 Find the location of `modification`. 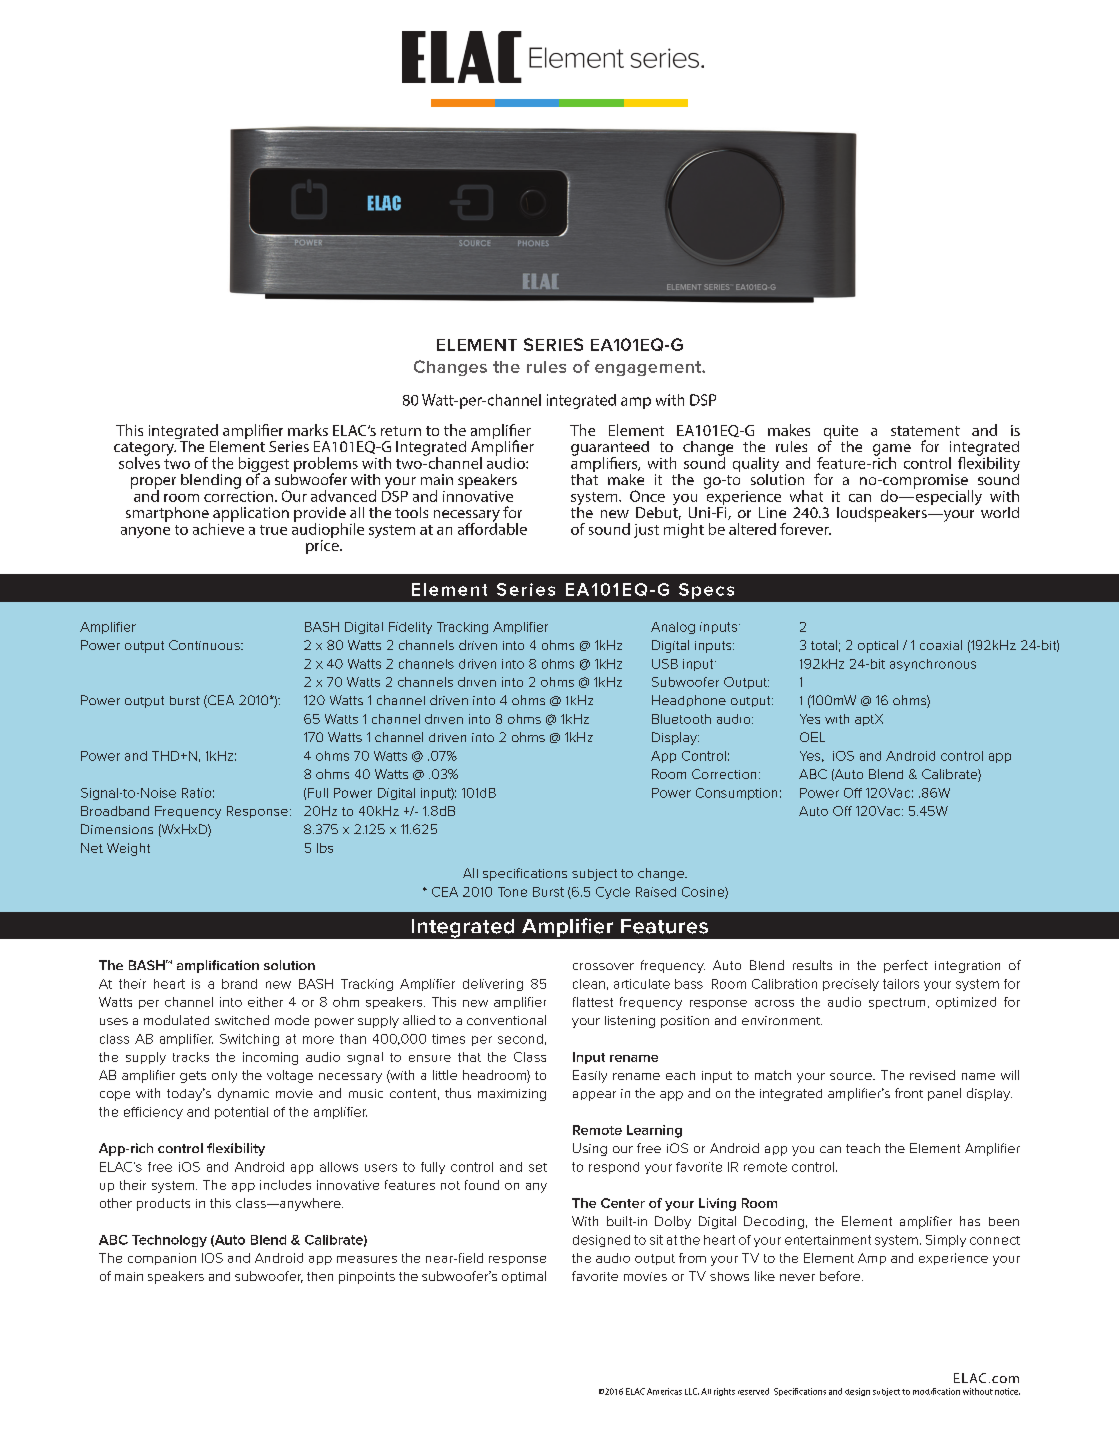

modification is located at coordinates (936, 1391).
